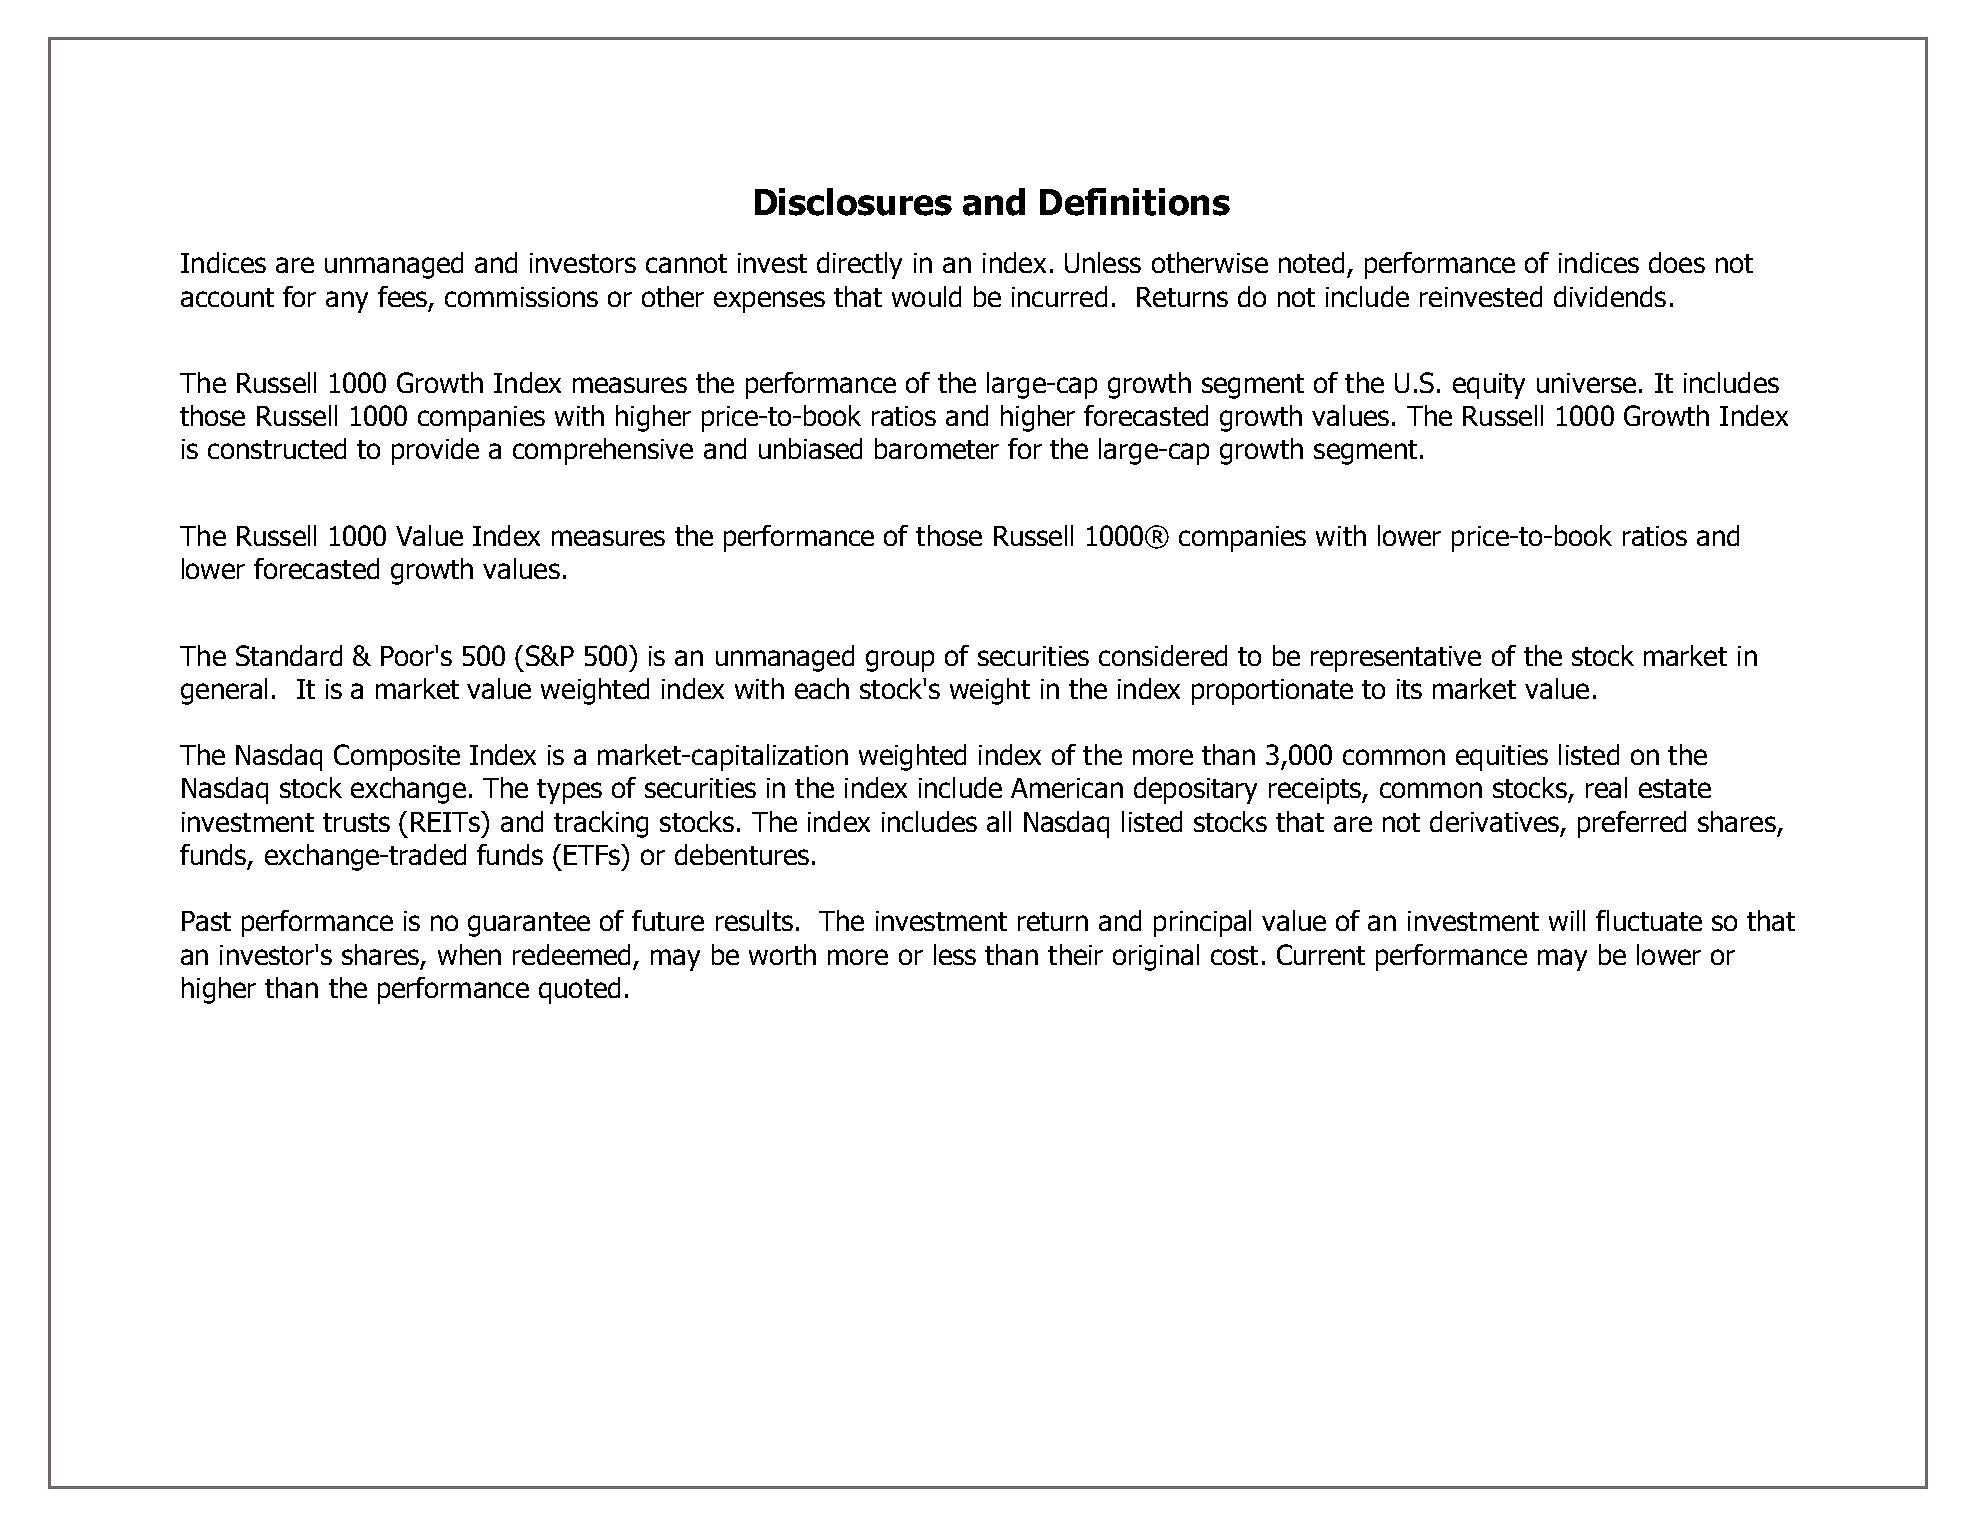 The height and width of the image is (1531, 1981). I want to click on equity, so click(1489, 386).
